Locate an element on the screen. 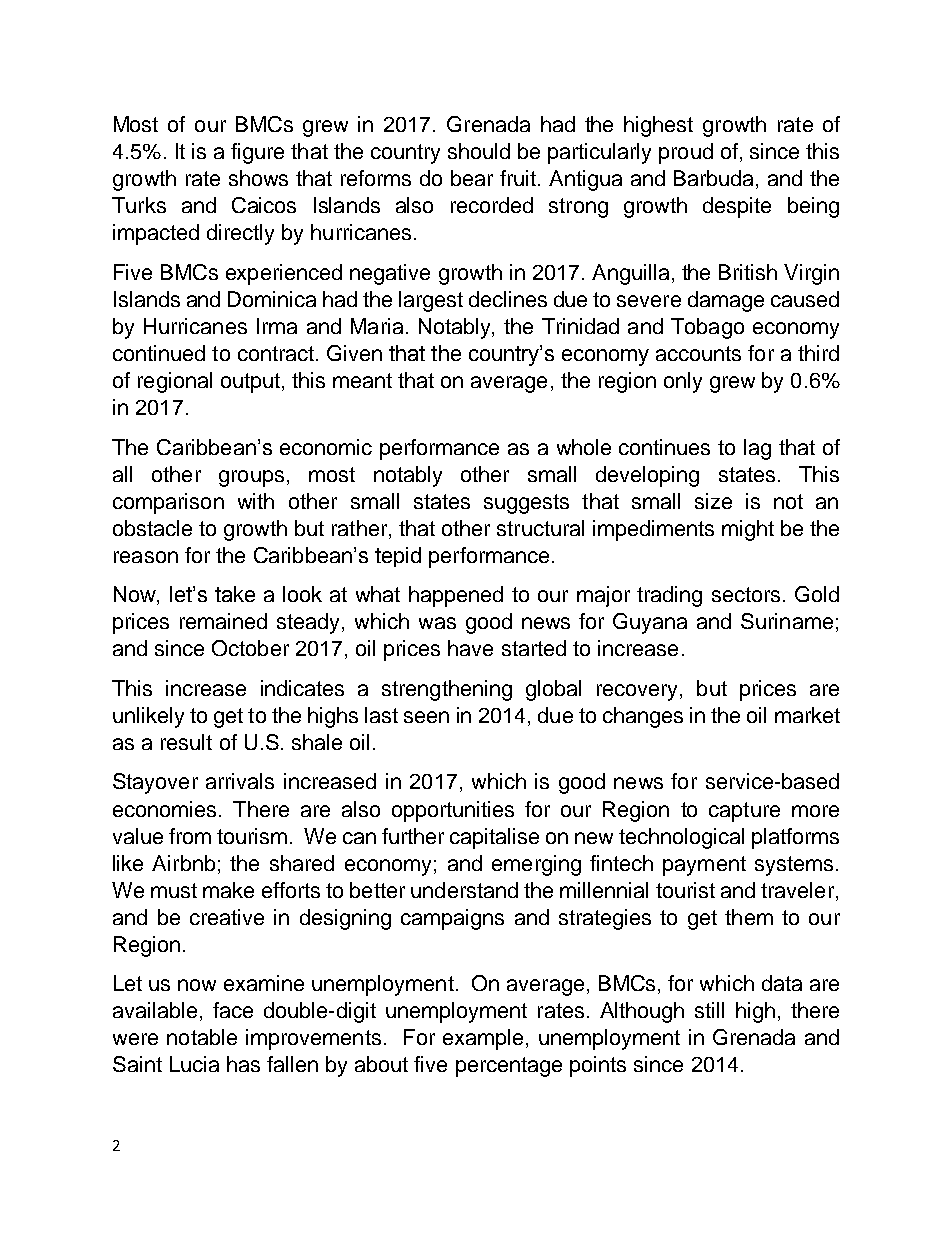 This screenshot has height=1233, width=952. bear is located at coordinates (472, 178).
